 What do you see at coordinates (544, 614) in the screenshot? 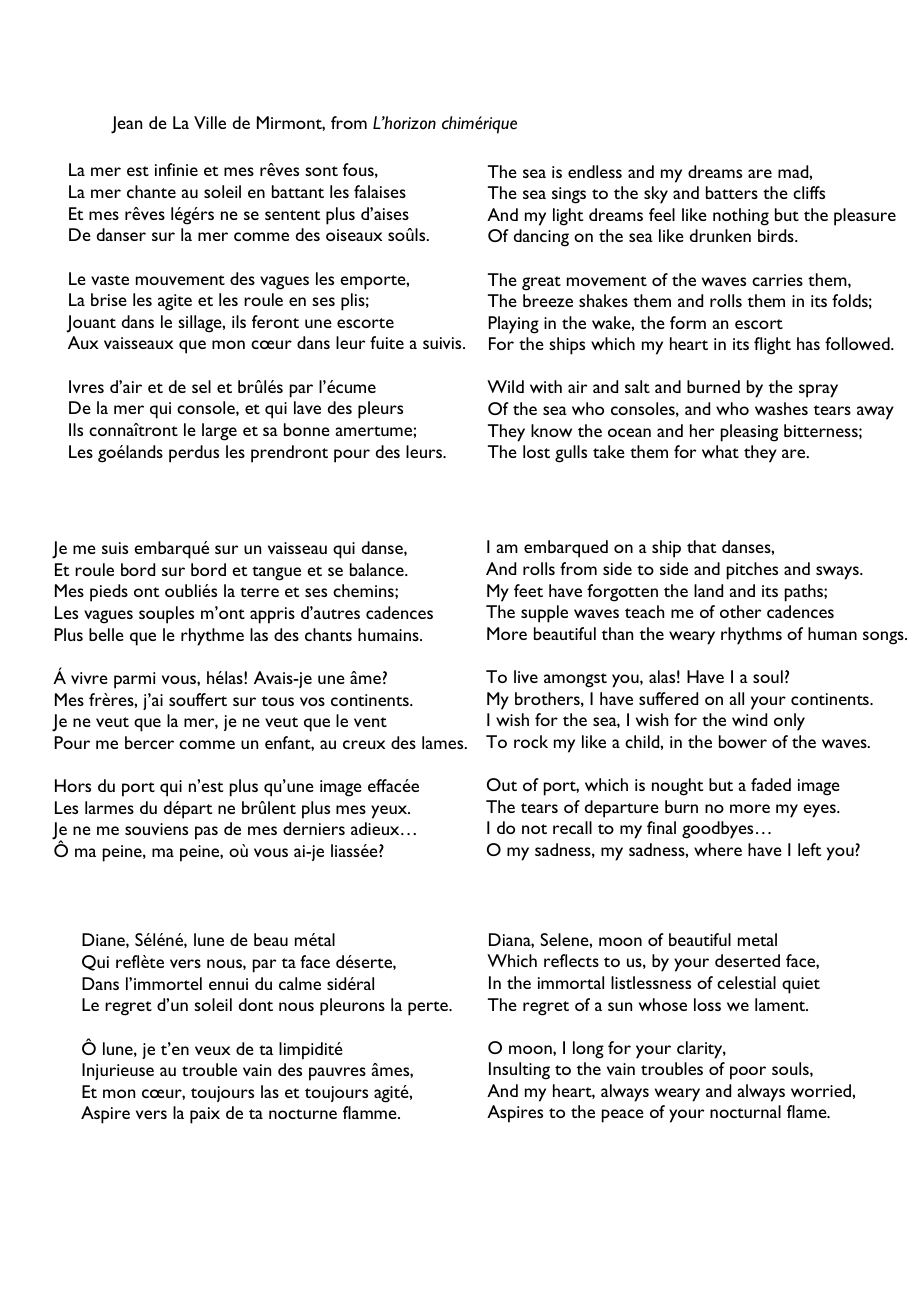
I see `supple` at bounding box center [544, 614].
